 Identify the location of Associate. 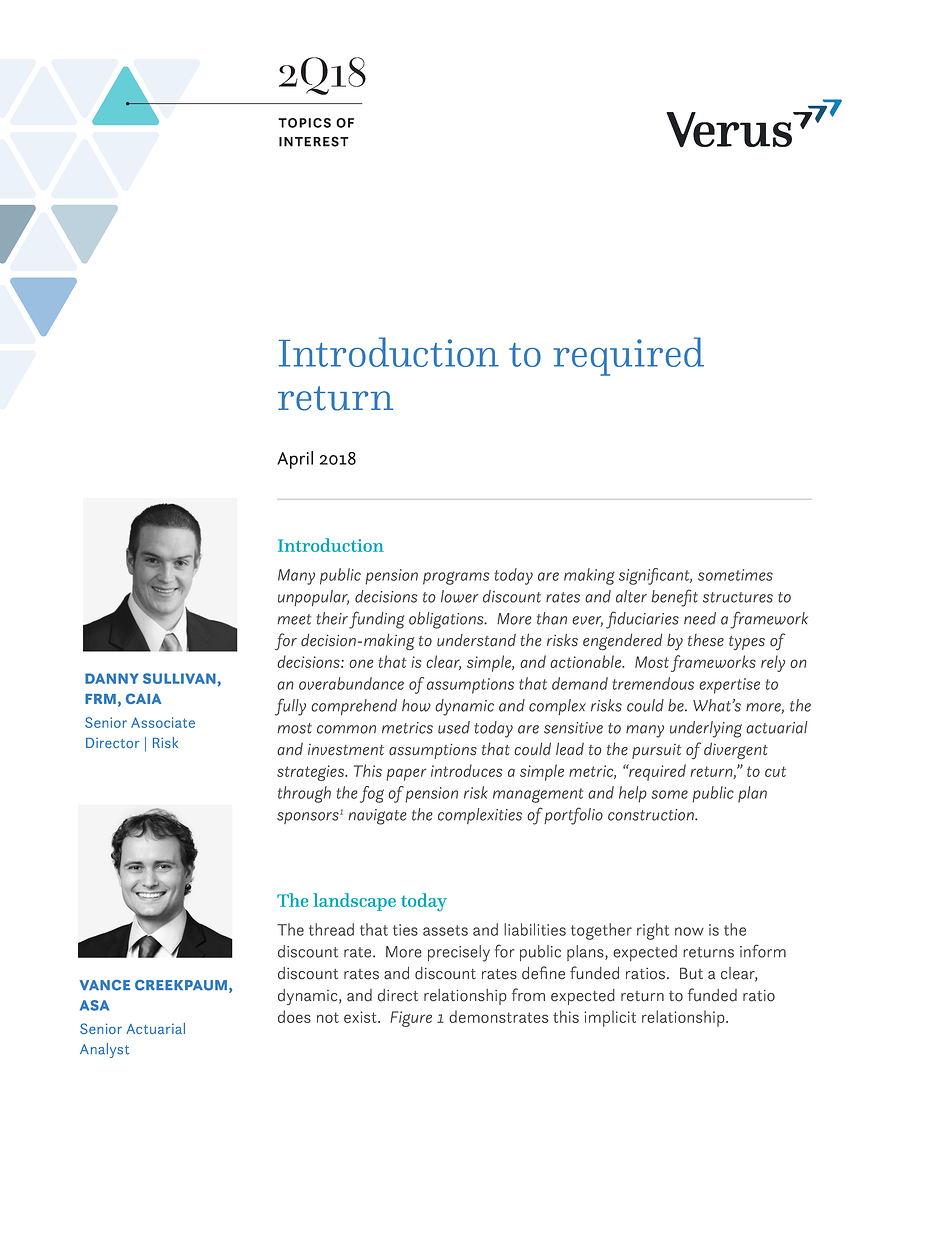
(163, 722).
